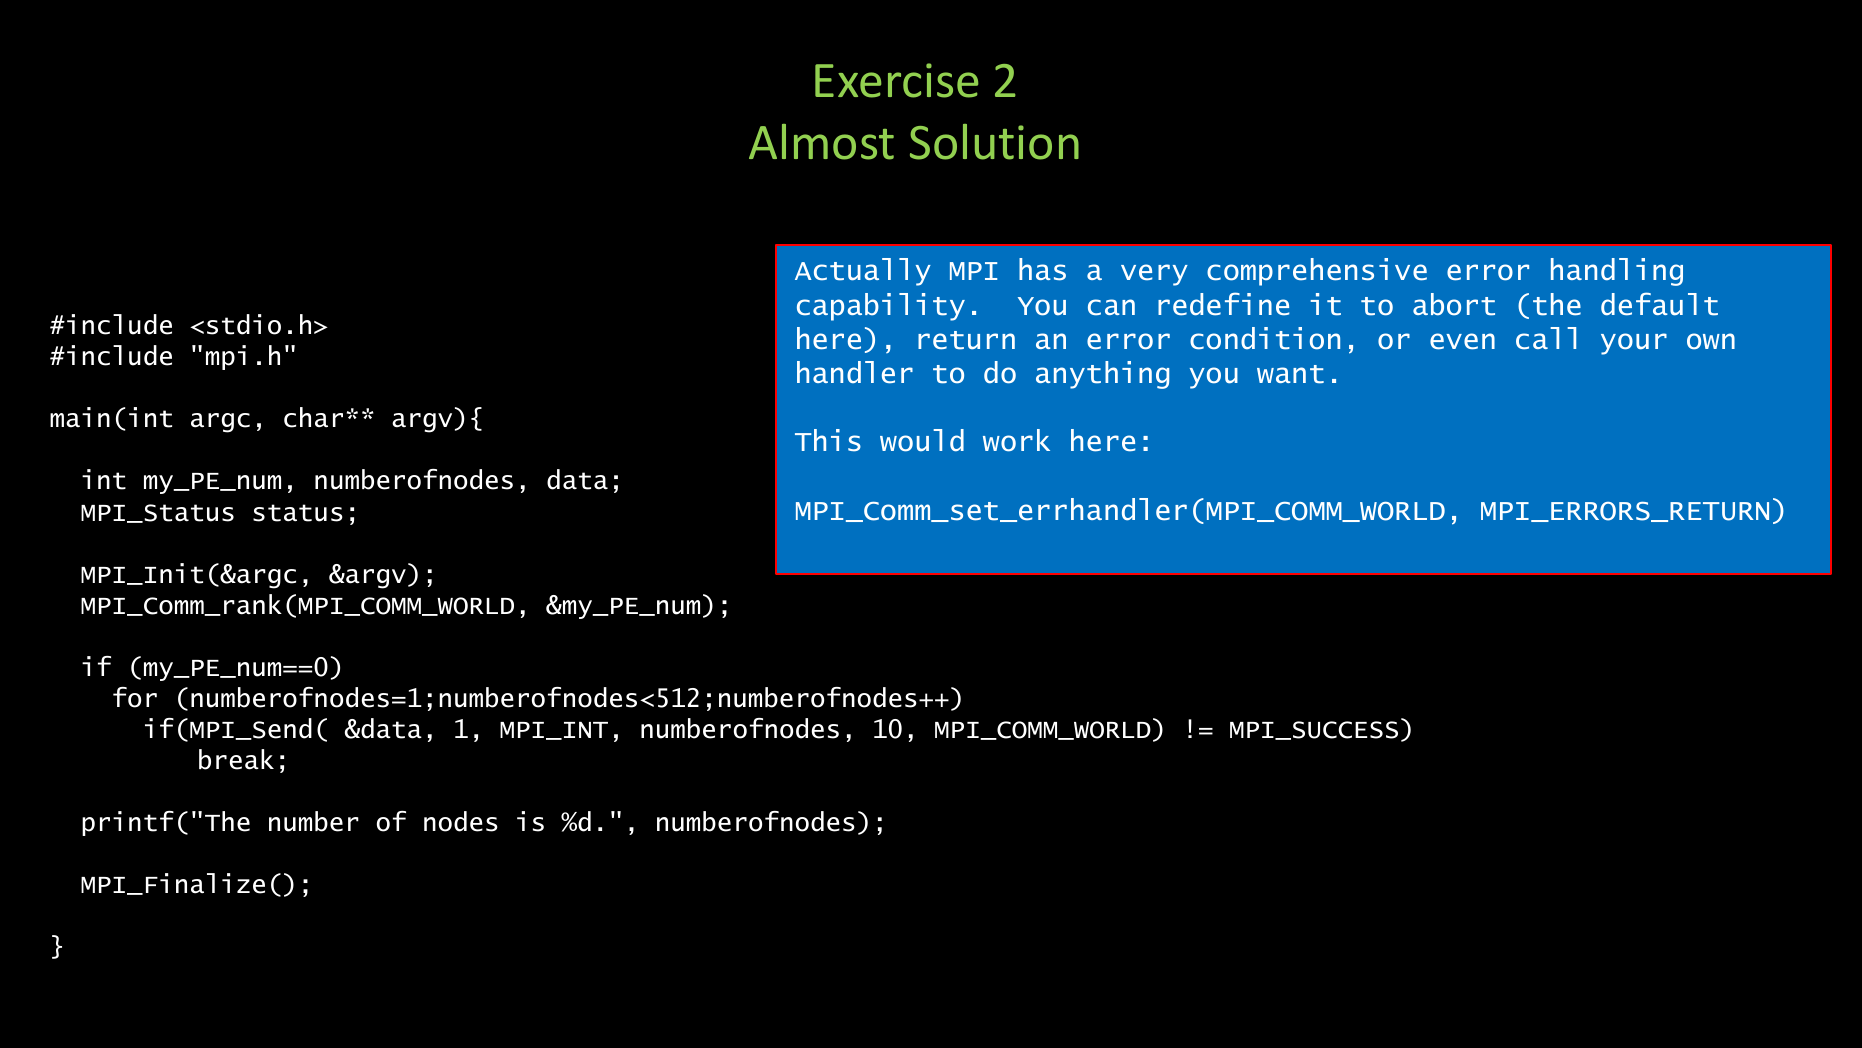  Describe the element at coordinates (994, 142) in the page. I see `Solution` at that location.
